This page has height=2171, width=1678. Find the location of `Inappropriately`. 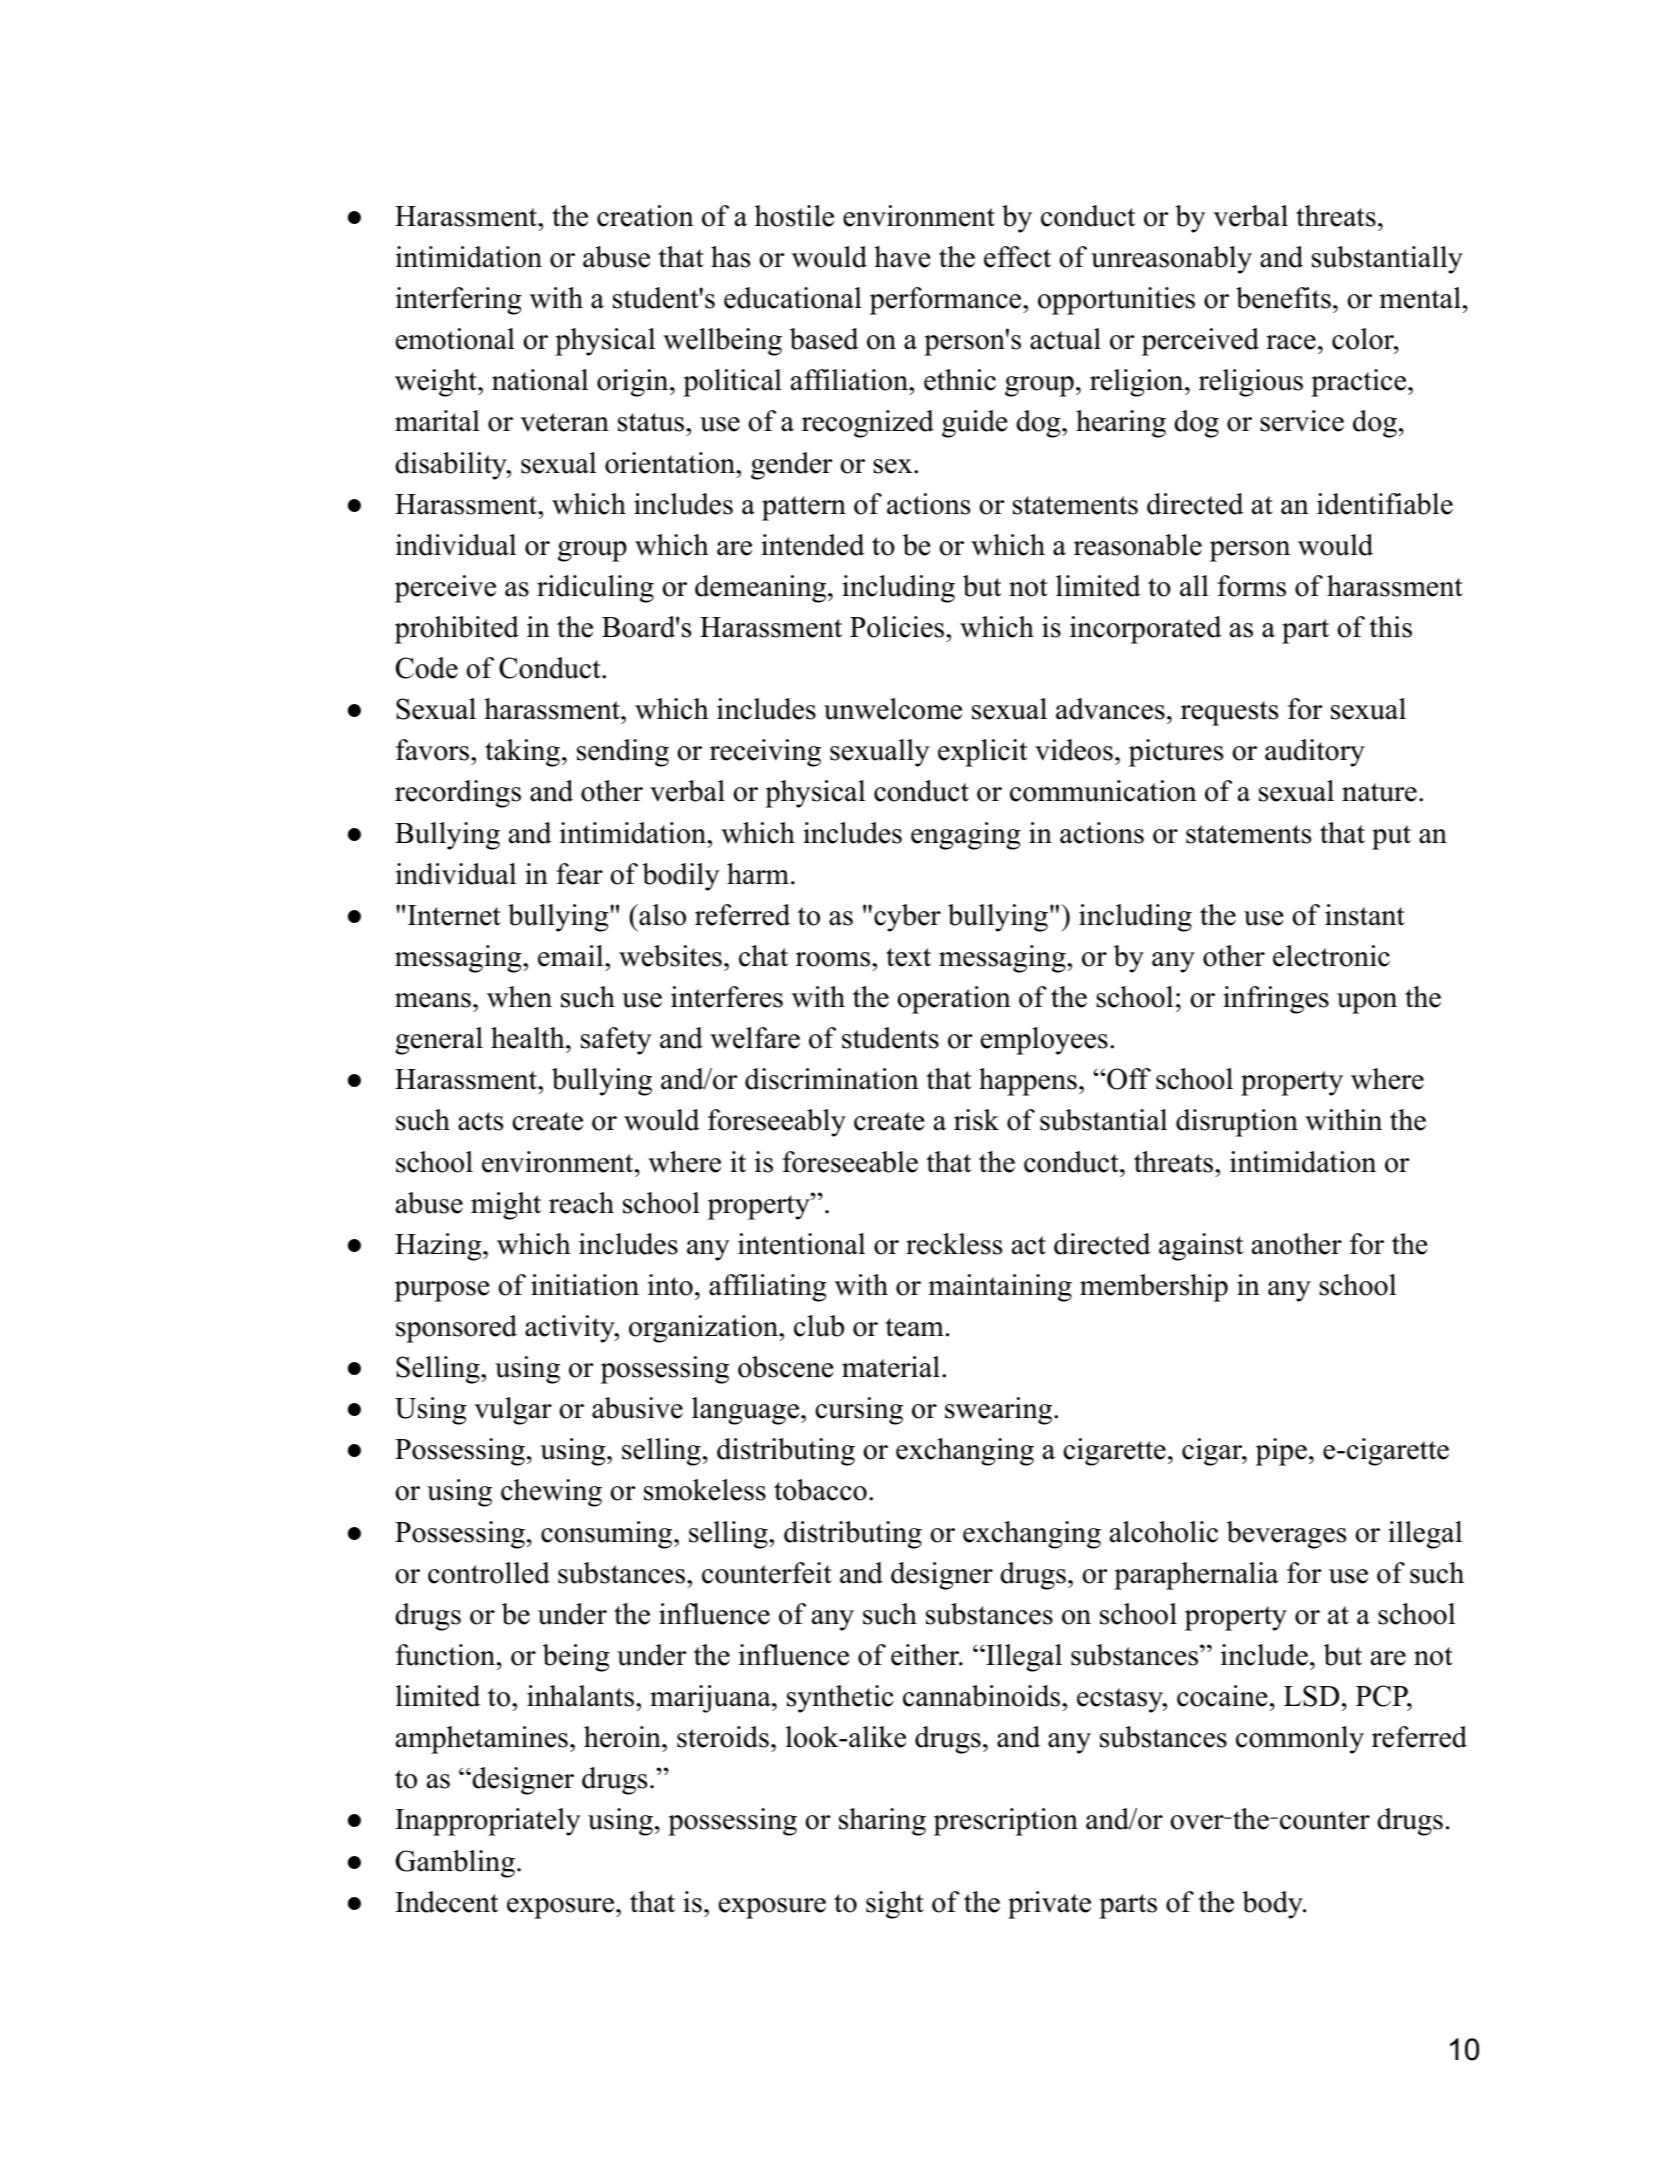

Inappropriately is located at coordinates (488, 1822).
